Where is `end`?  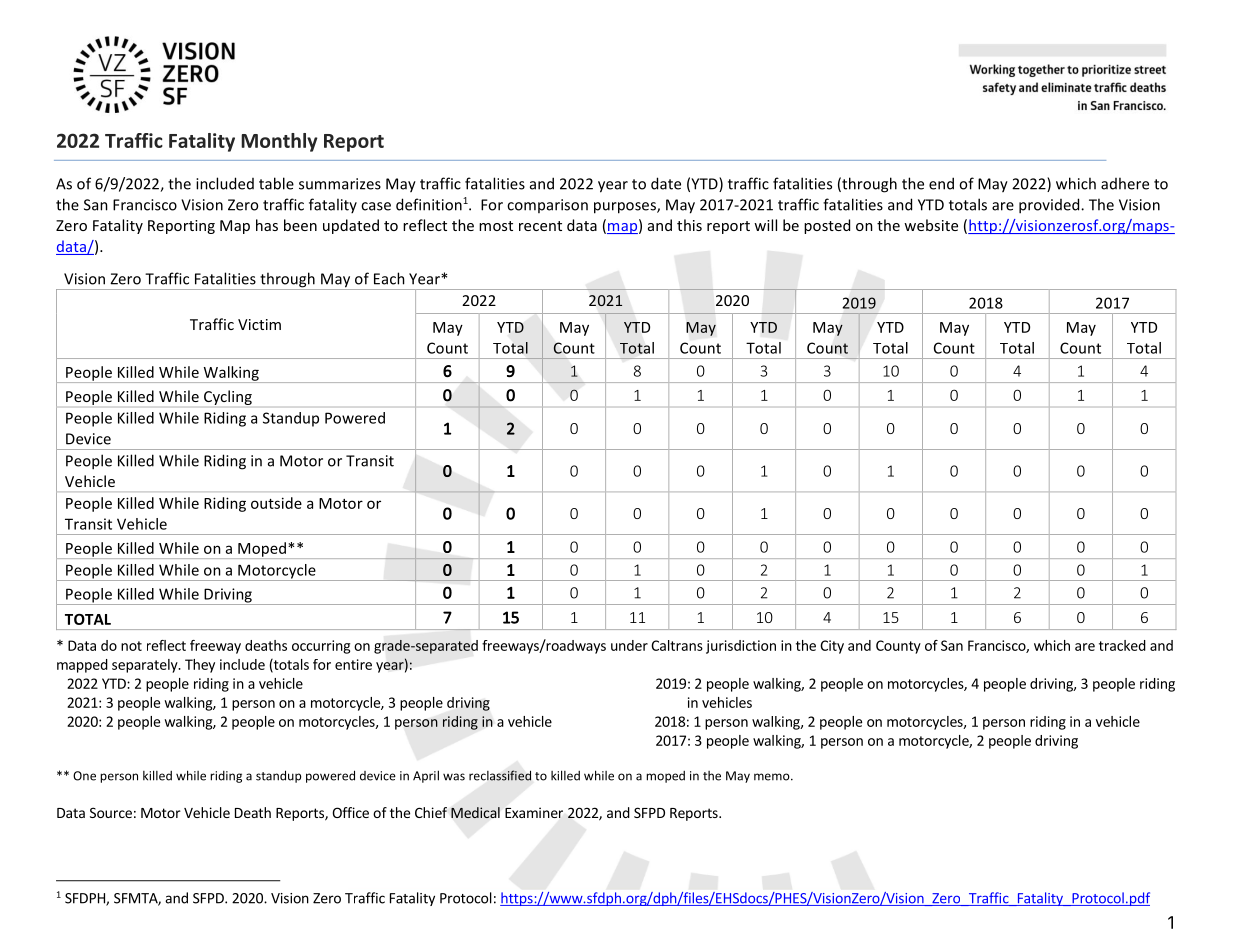
end is located at coordinates (941, 183).
